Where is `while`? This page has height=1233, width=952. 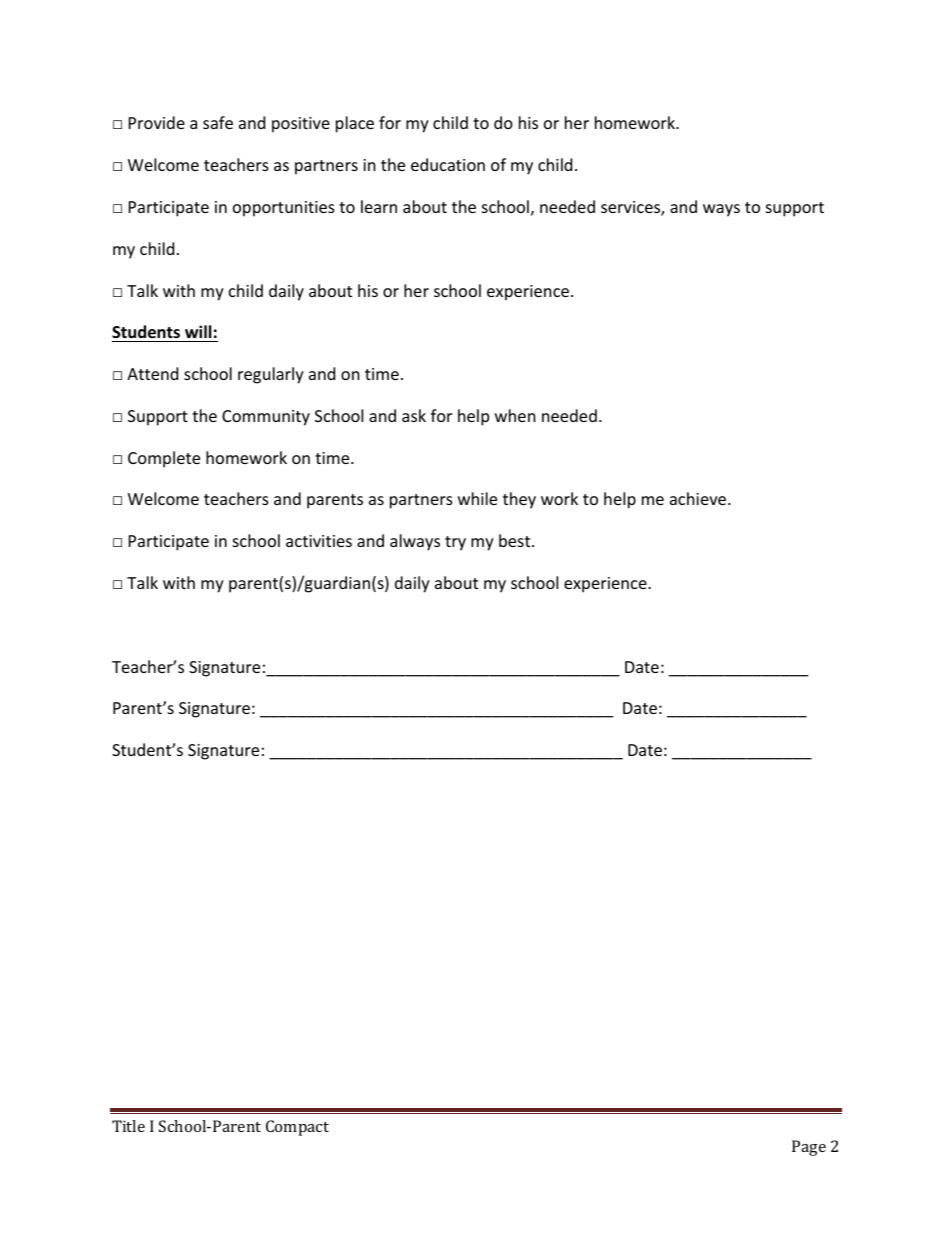 while is located at coordinates (477, 498).
